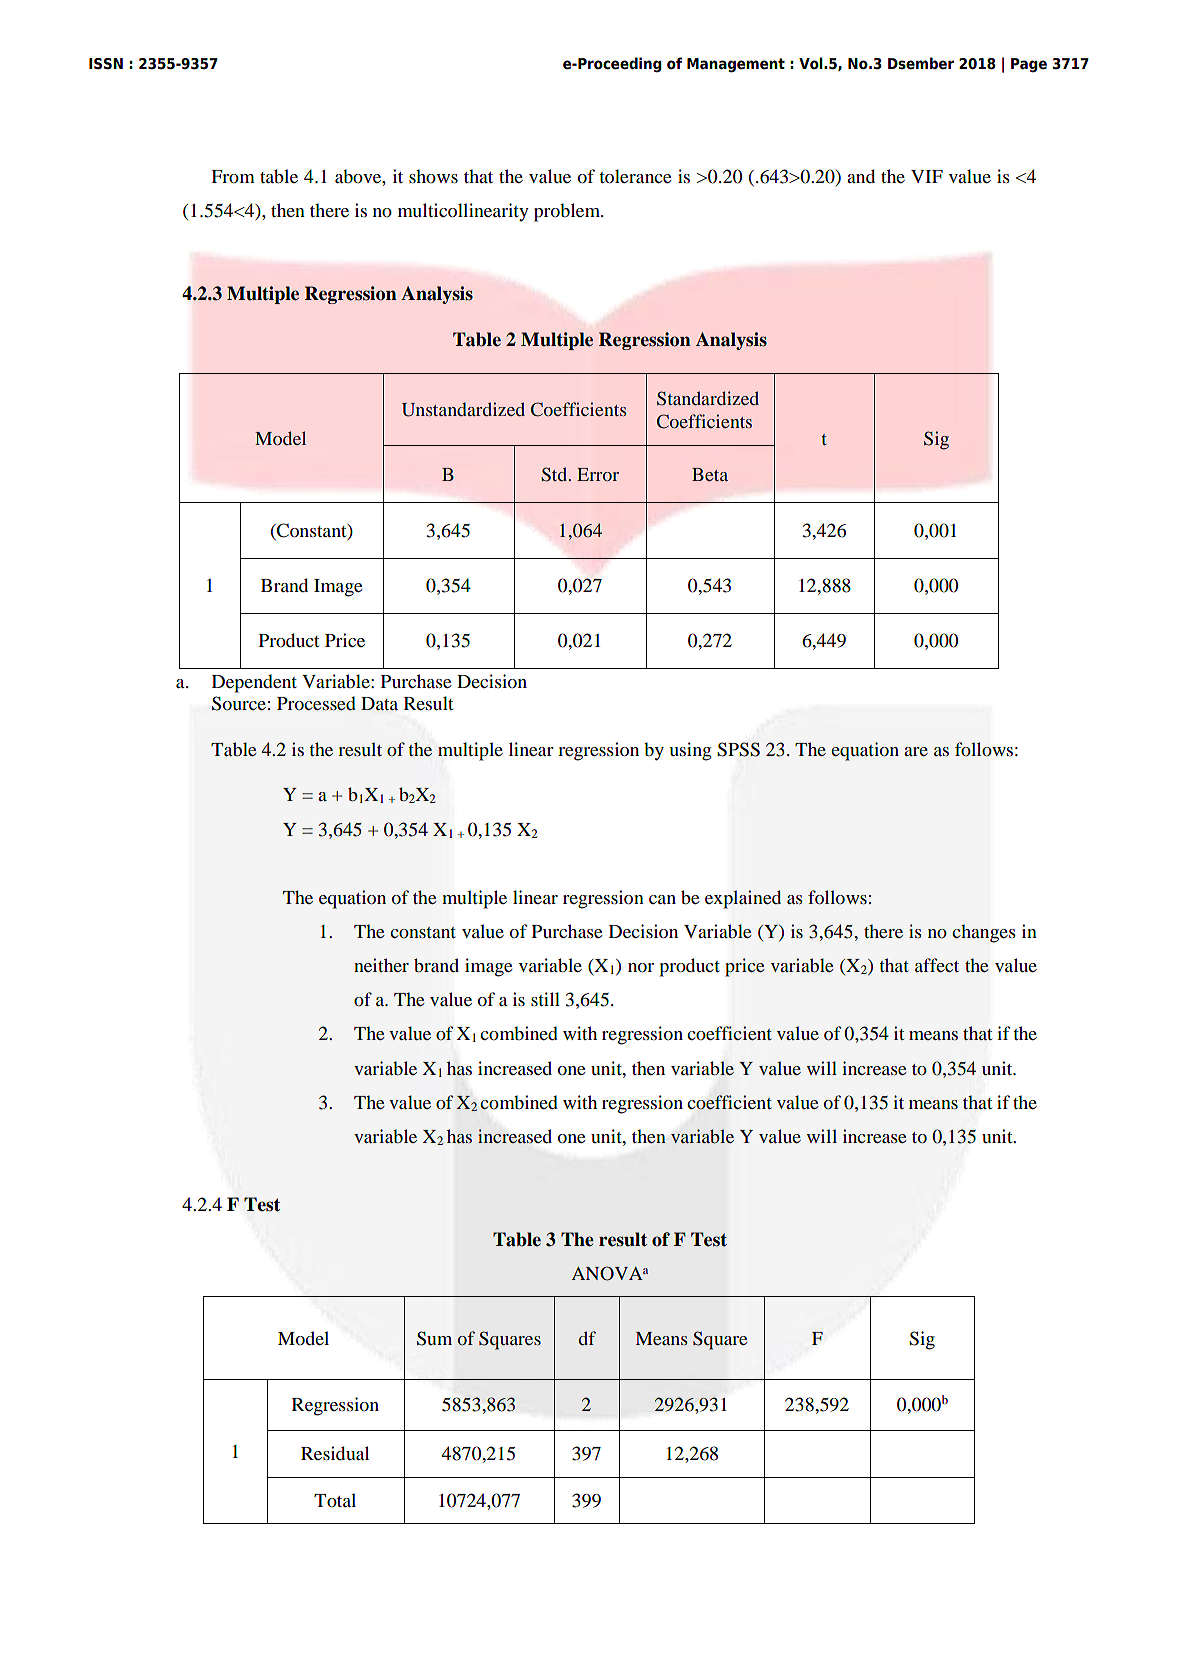 The width and height of the page is (1178, 1667). What do you see at coordinates (335, 1453) in the page?
I see `Residual` at bounding box center [335, 1453].
